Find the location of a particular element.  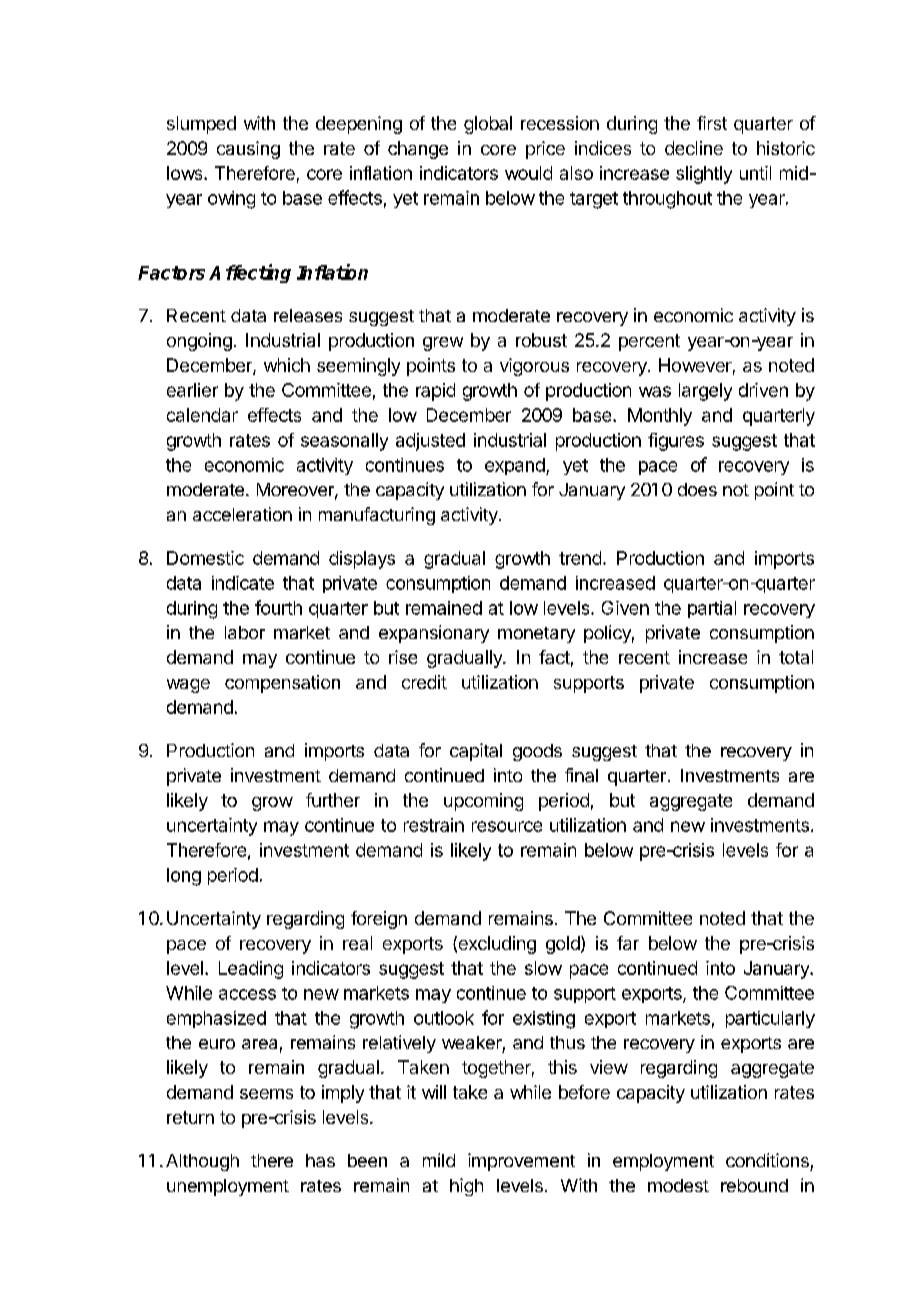

Although is located at coordinates (202, 1162).
